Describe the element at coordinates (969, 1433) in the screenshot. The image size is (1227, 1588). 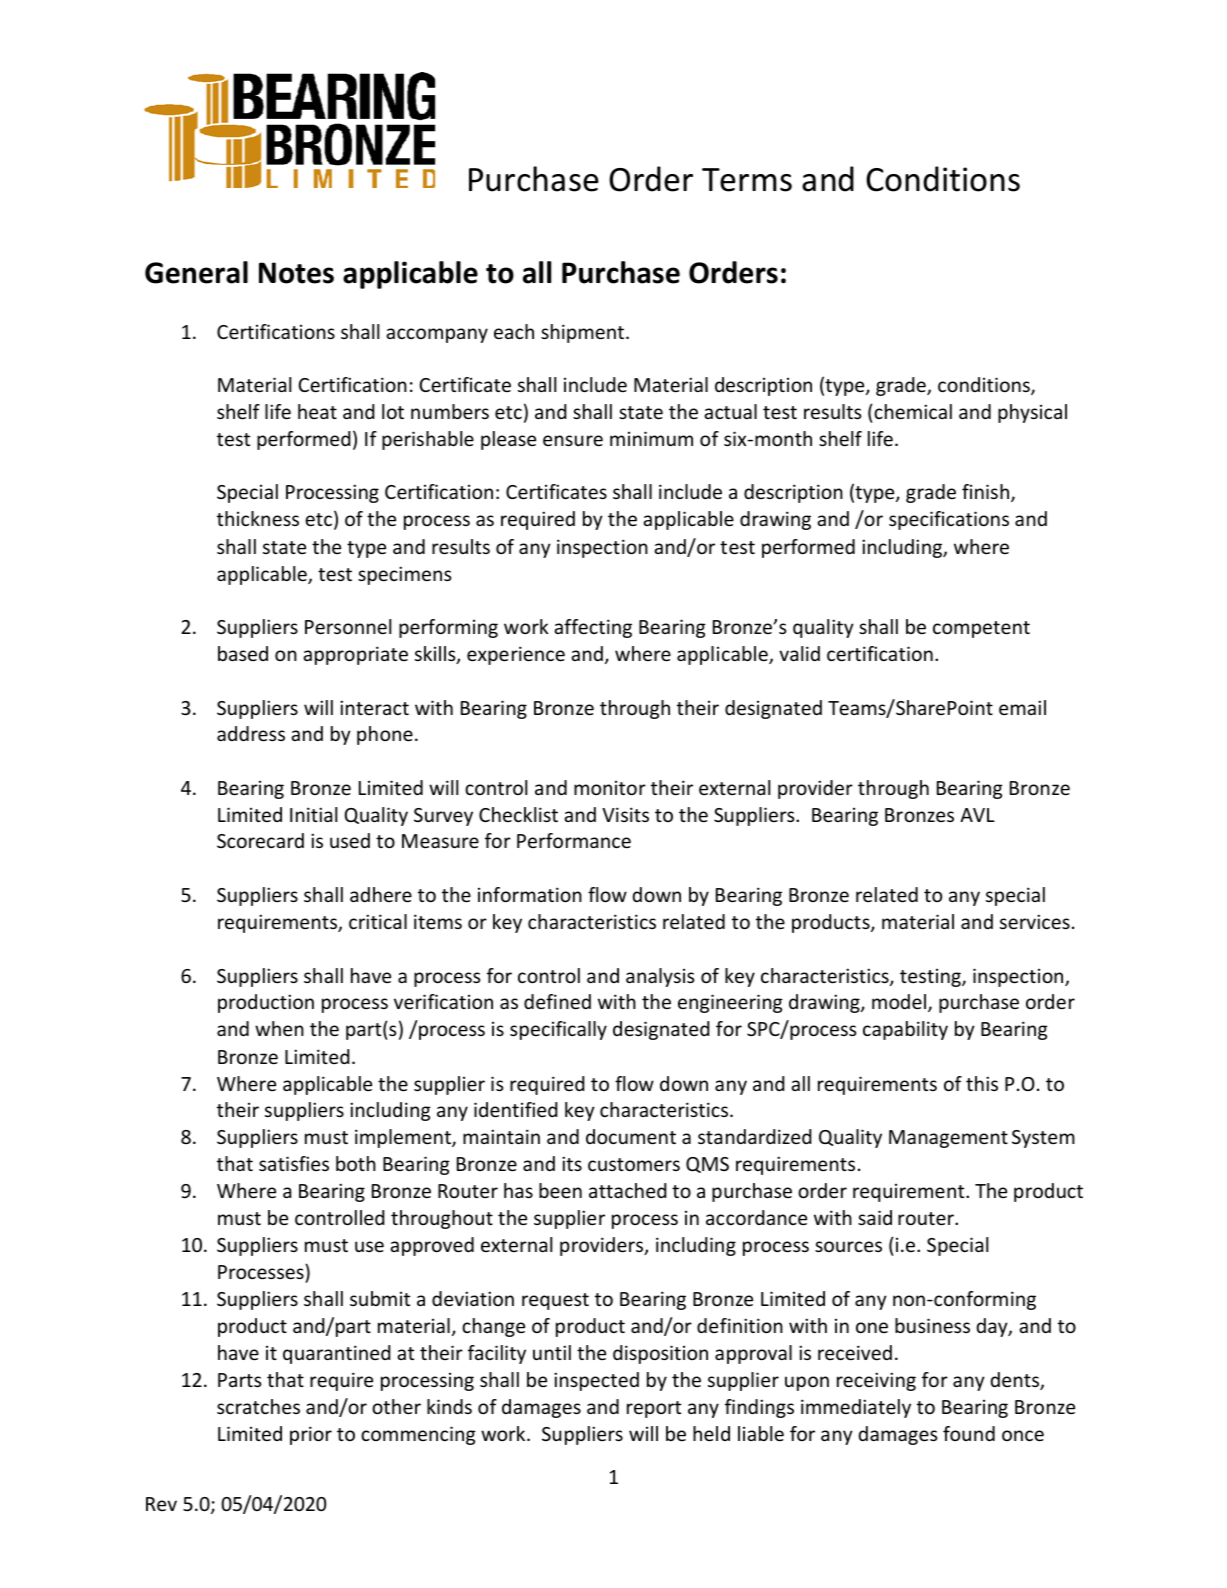
I see `found` at that location.
